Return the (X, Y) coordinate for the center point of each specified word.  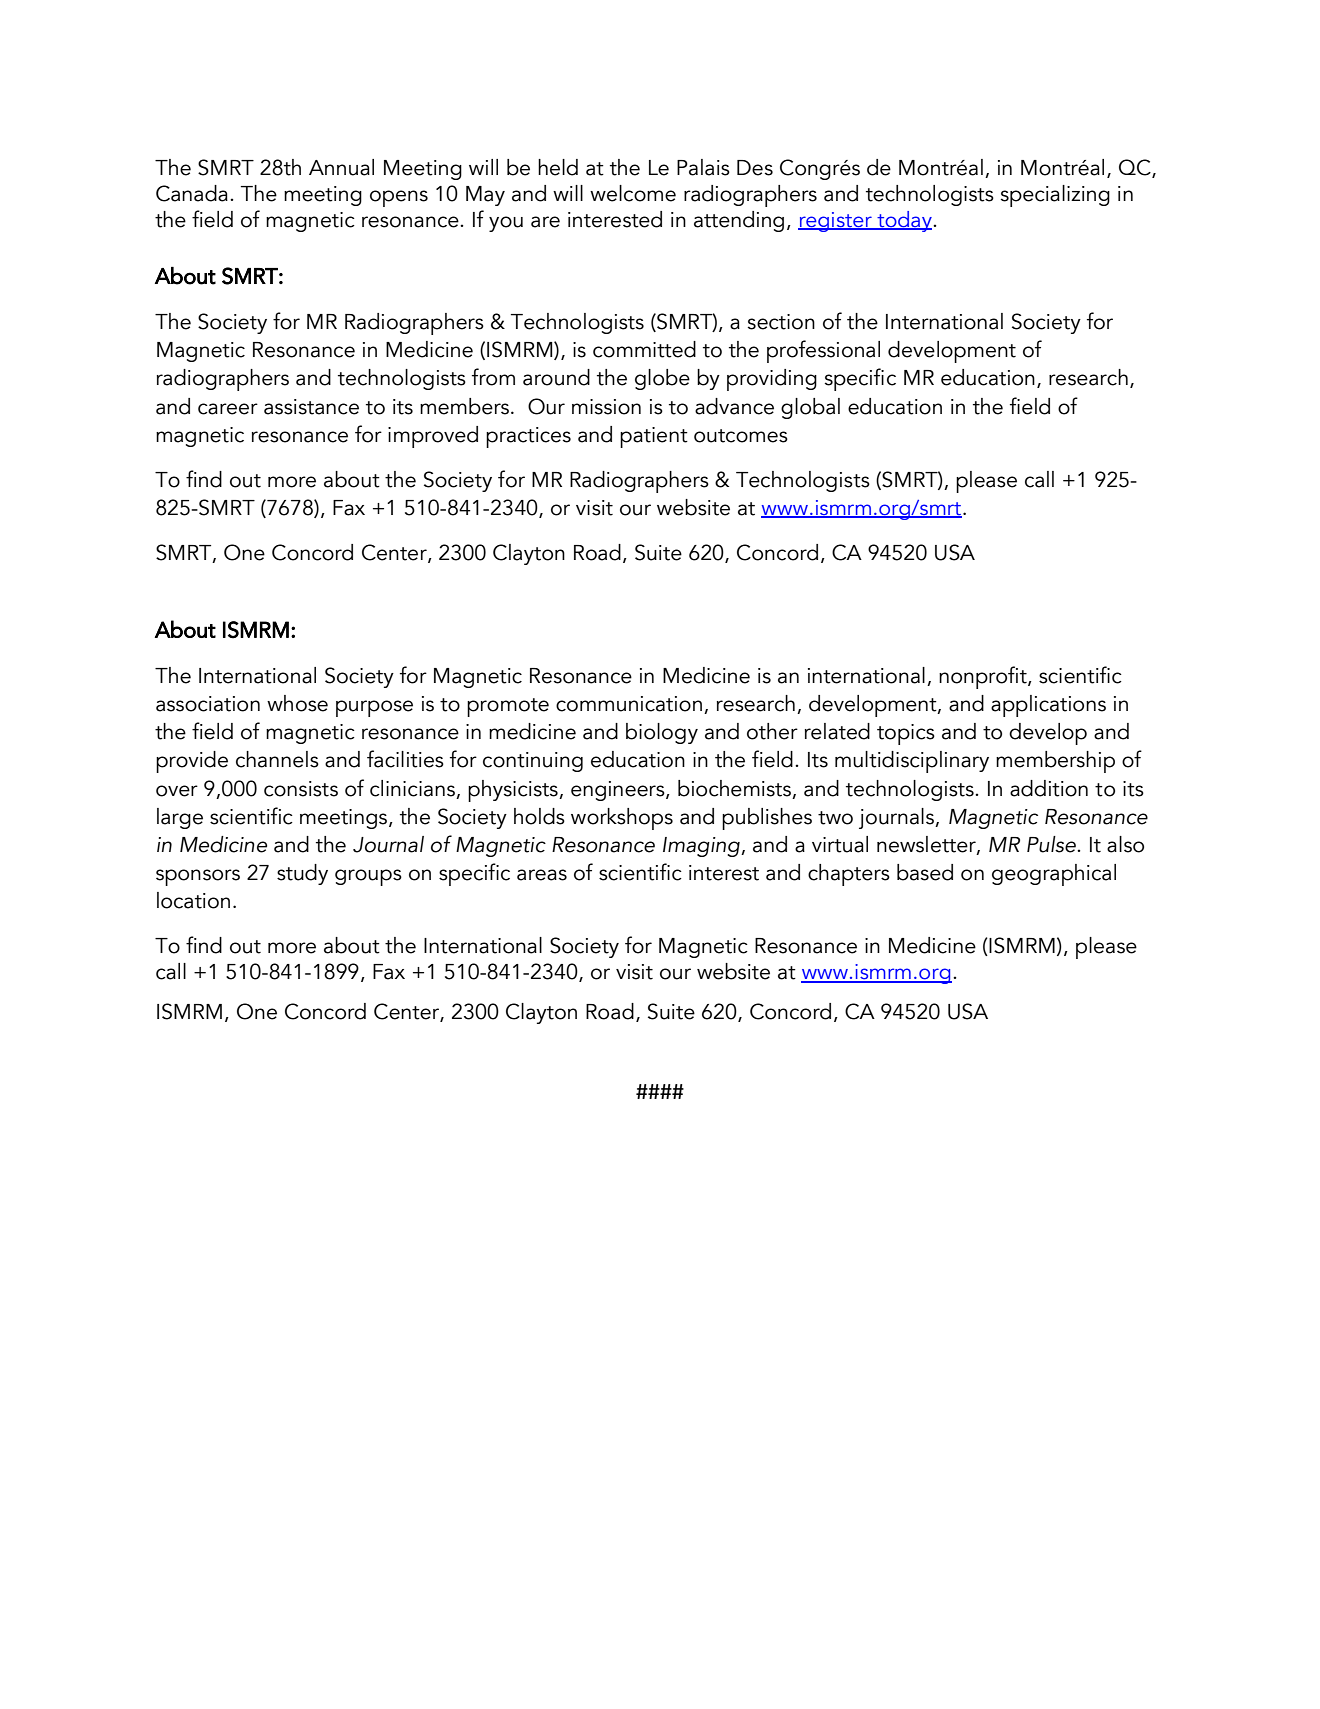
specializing (1055, 196)
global (810, 408)
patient (654, 437)
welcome (633, 193)
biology (662, 733)
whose (297, 703)
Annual (341, 167)
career (228, 409)
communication (629, 704)
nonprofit (984, 677)
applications (1048, 706)
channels (277, 759)
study (302, 874)
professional (823, 351)
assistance (311, 407)
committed (644, 349)
